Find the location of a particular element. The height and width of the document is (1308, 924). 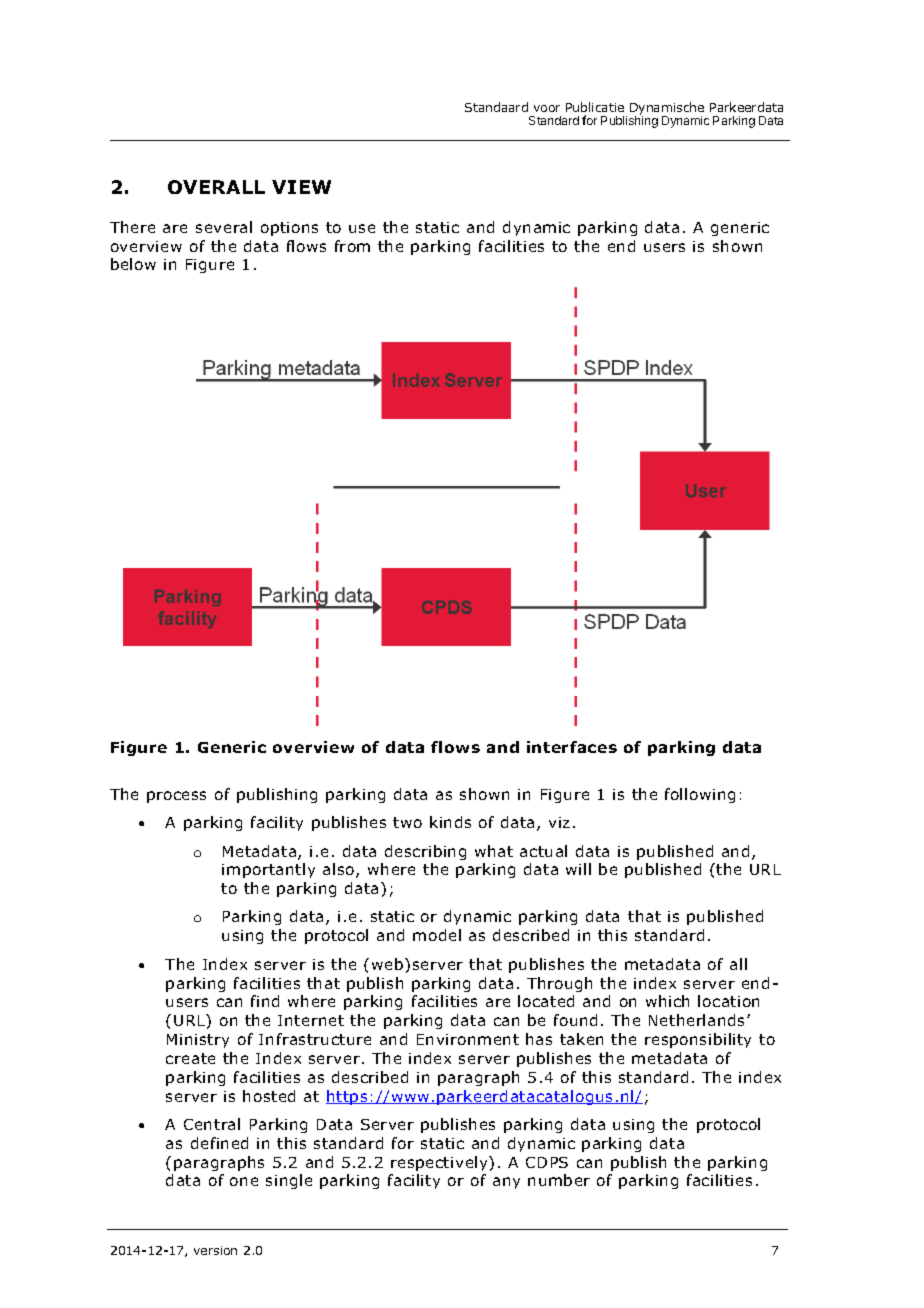

kinds is located at coordinates (450, 822).
